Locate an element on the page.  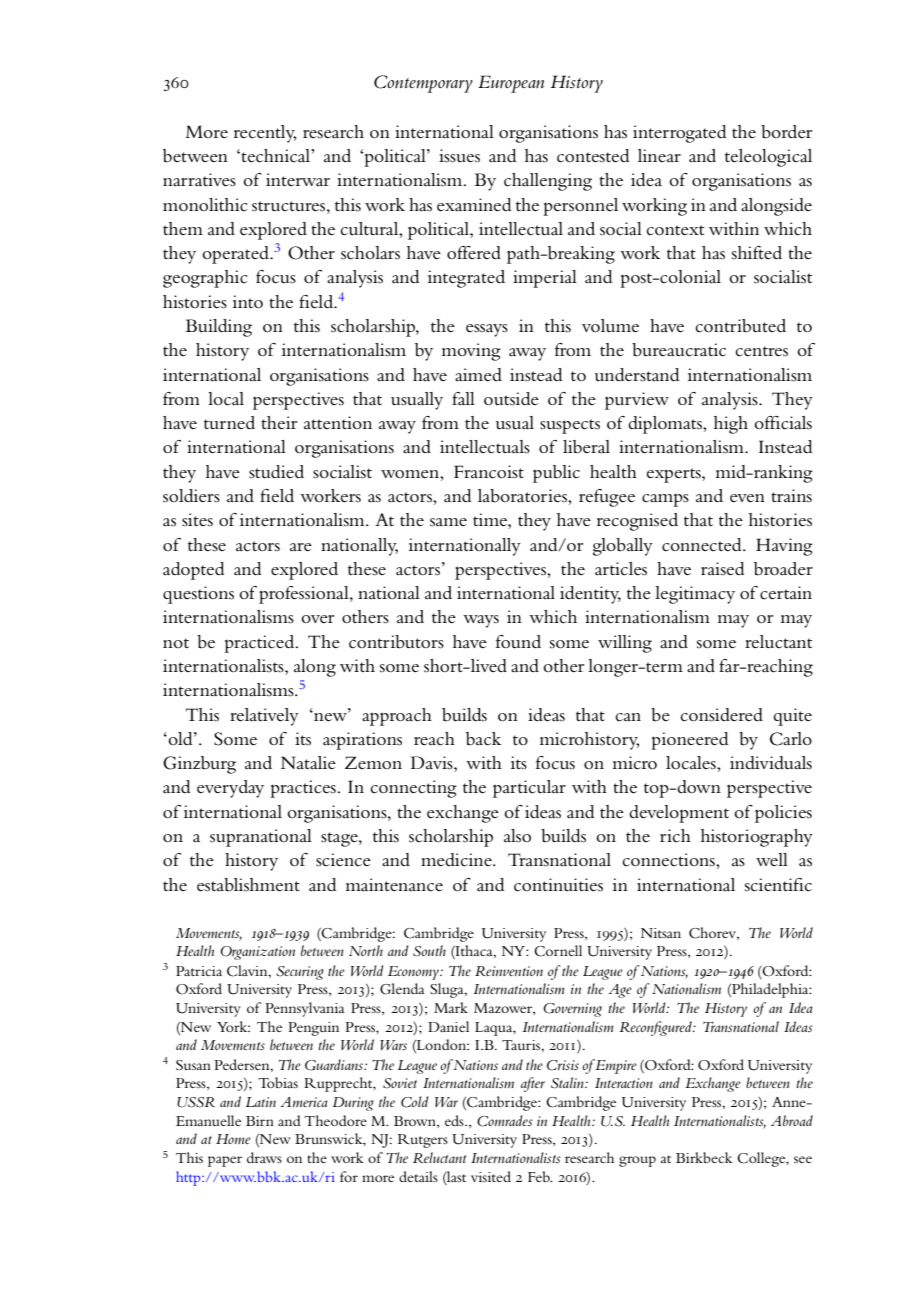
practiced is located at coordinates (260, 644).
